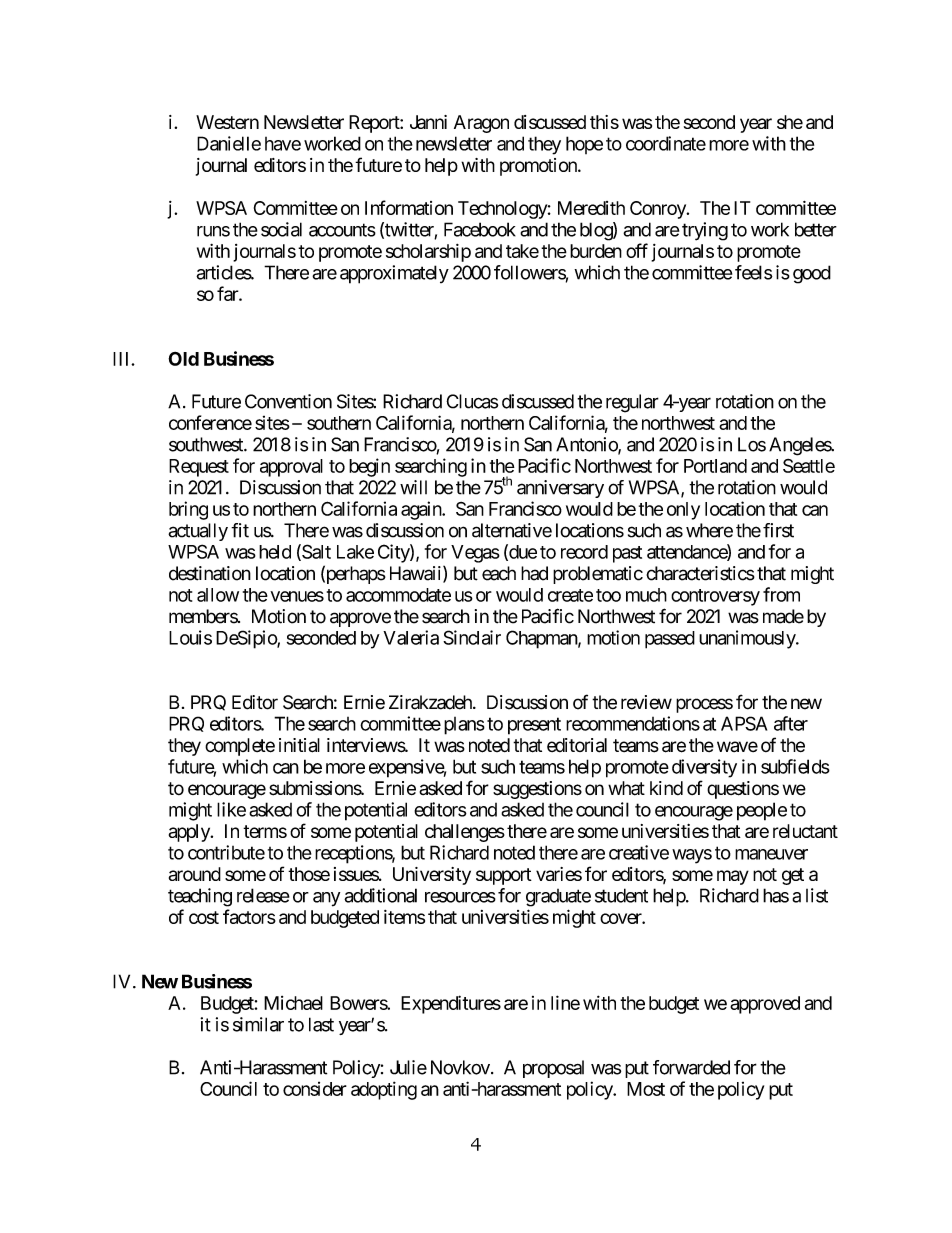 The height and width of the screenshot is (1233, 952). Describe the element at coordinates (504, 876) in the screenshot. I see `support` at that location.
